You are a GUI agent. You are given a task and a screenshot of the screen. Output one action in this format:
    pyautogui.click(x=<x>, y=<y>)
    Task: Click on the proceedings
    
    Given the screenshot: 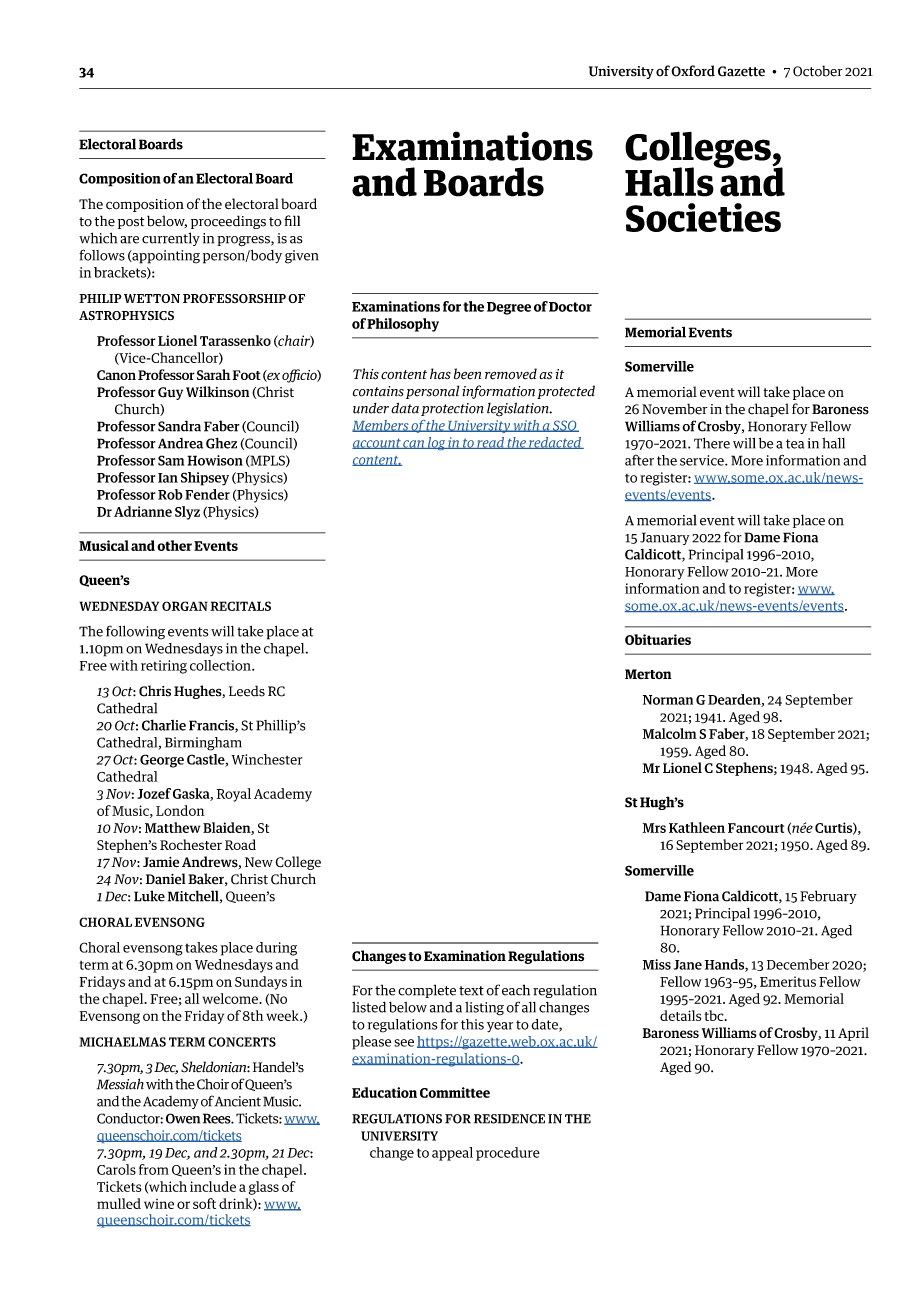 What is the action you would take?
    pyautogui.click(x=228, y=222)
